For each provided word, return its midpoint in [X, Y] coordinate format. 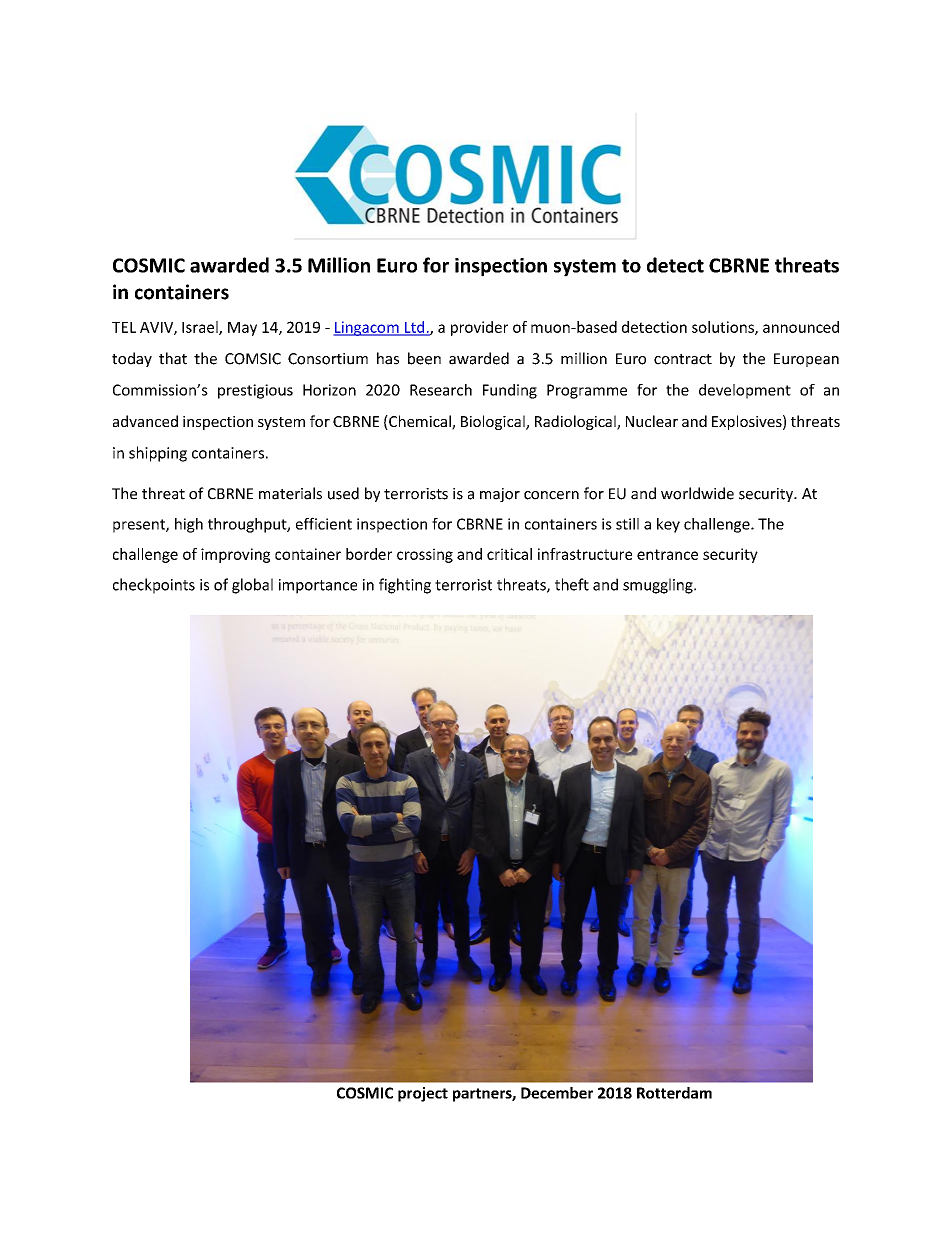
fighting [405, 586]
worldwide [697, 493]
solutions [724, 328]
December [557, 1093]
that [173, 358]
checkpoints [154, 586]
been [424, 358]
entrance [667, 554]
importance [318, 586]
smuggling [659, 586]
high [189, 525]
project [423, 1094]
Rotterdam [674, 1093]
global [252, 586]
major [500, 495]
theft [572, 584]
